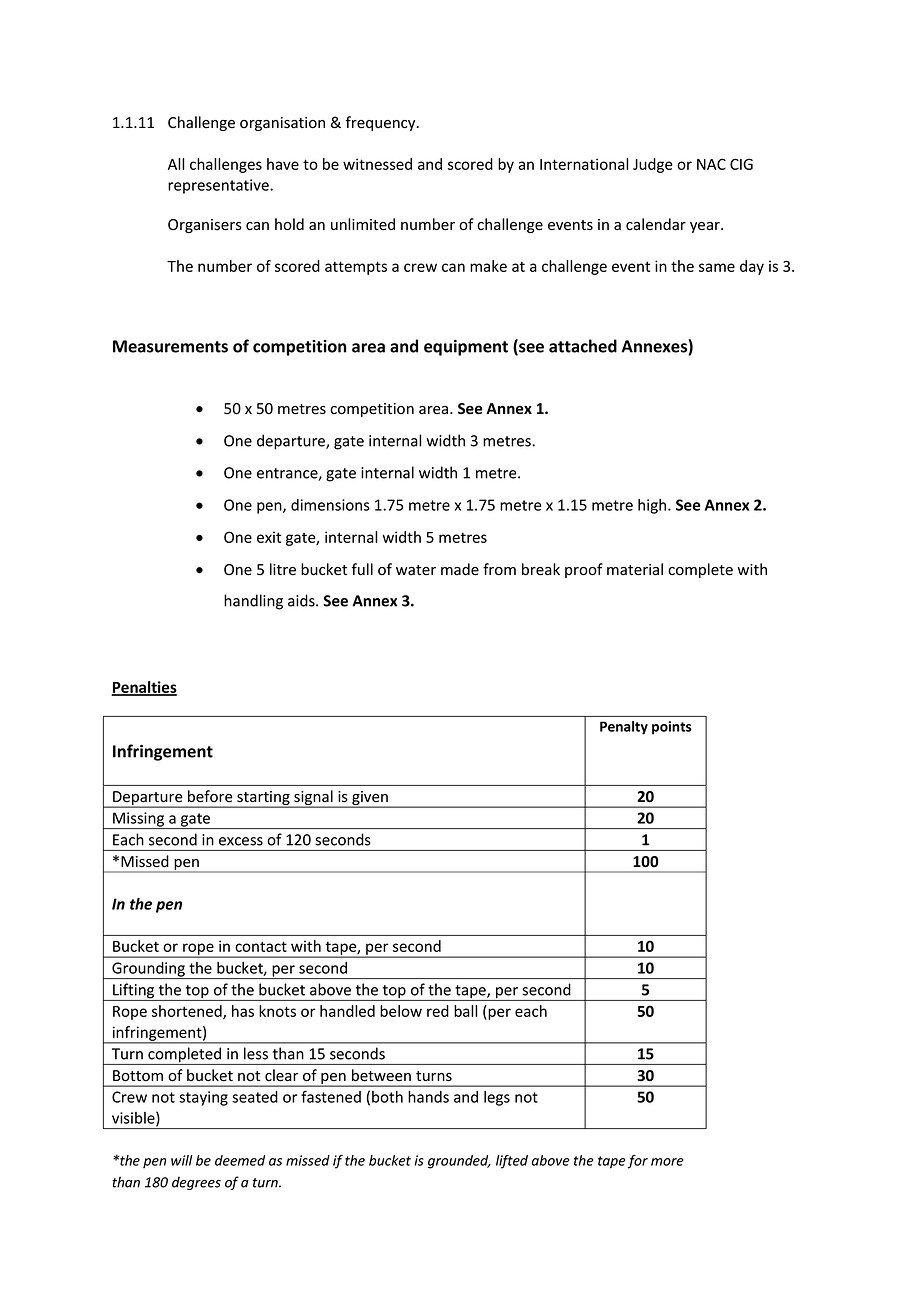  What do you see at coordinates (652, 165) in the image?
I see `Judge` at bounding box center [652, 165].
